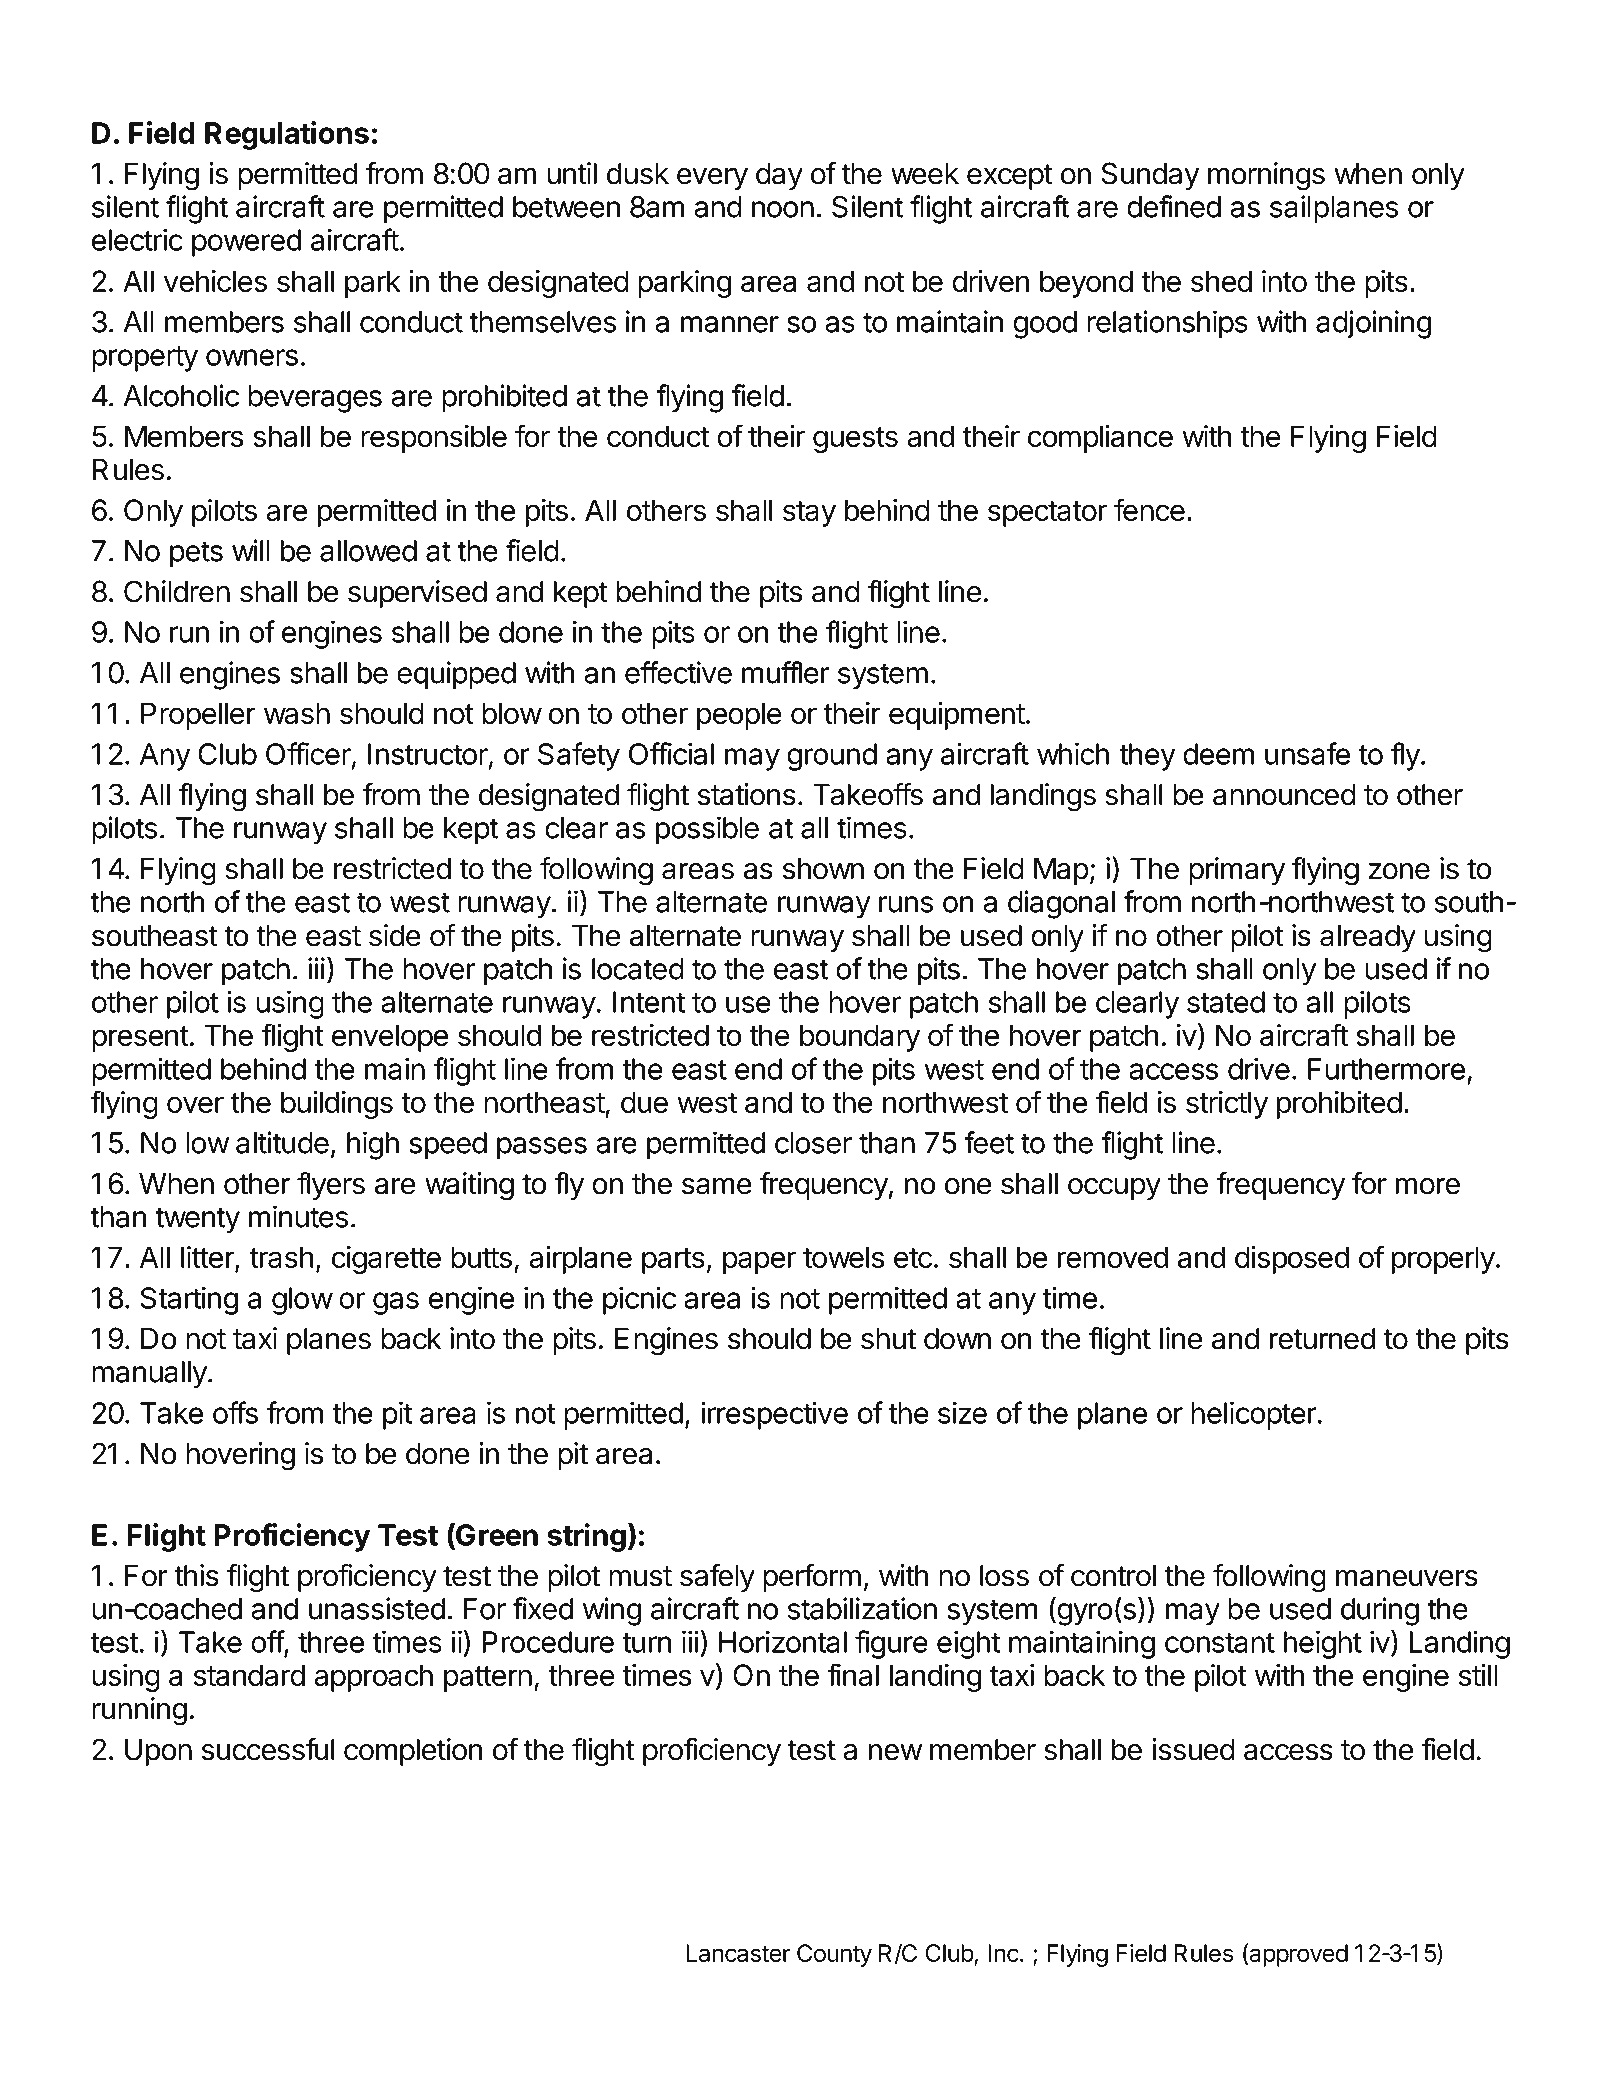 Image resolution: width=1614 pixels, height=2089 pixels. What do you see at coordinates (1266, 176) in the screenshot?
I see `mornings` at bounding box center [1266, 176].
